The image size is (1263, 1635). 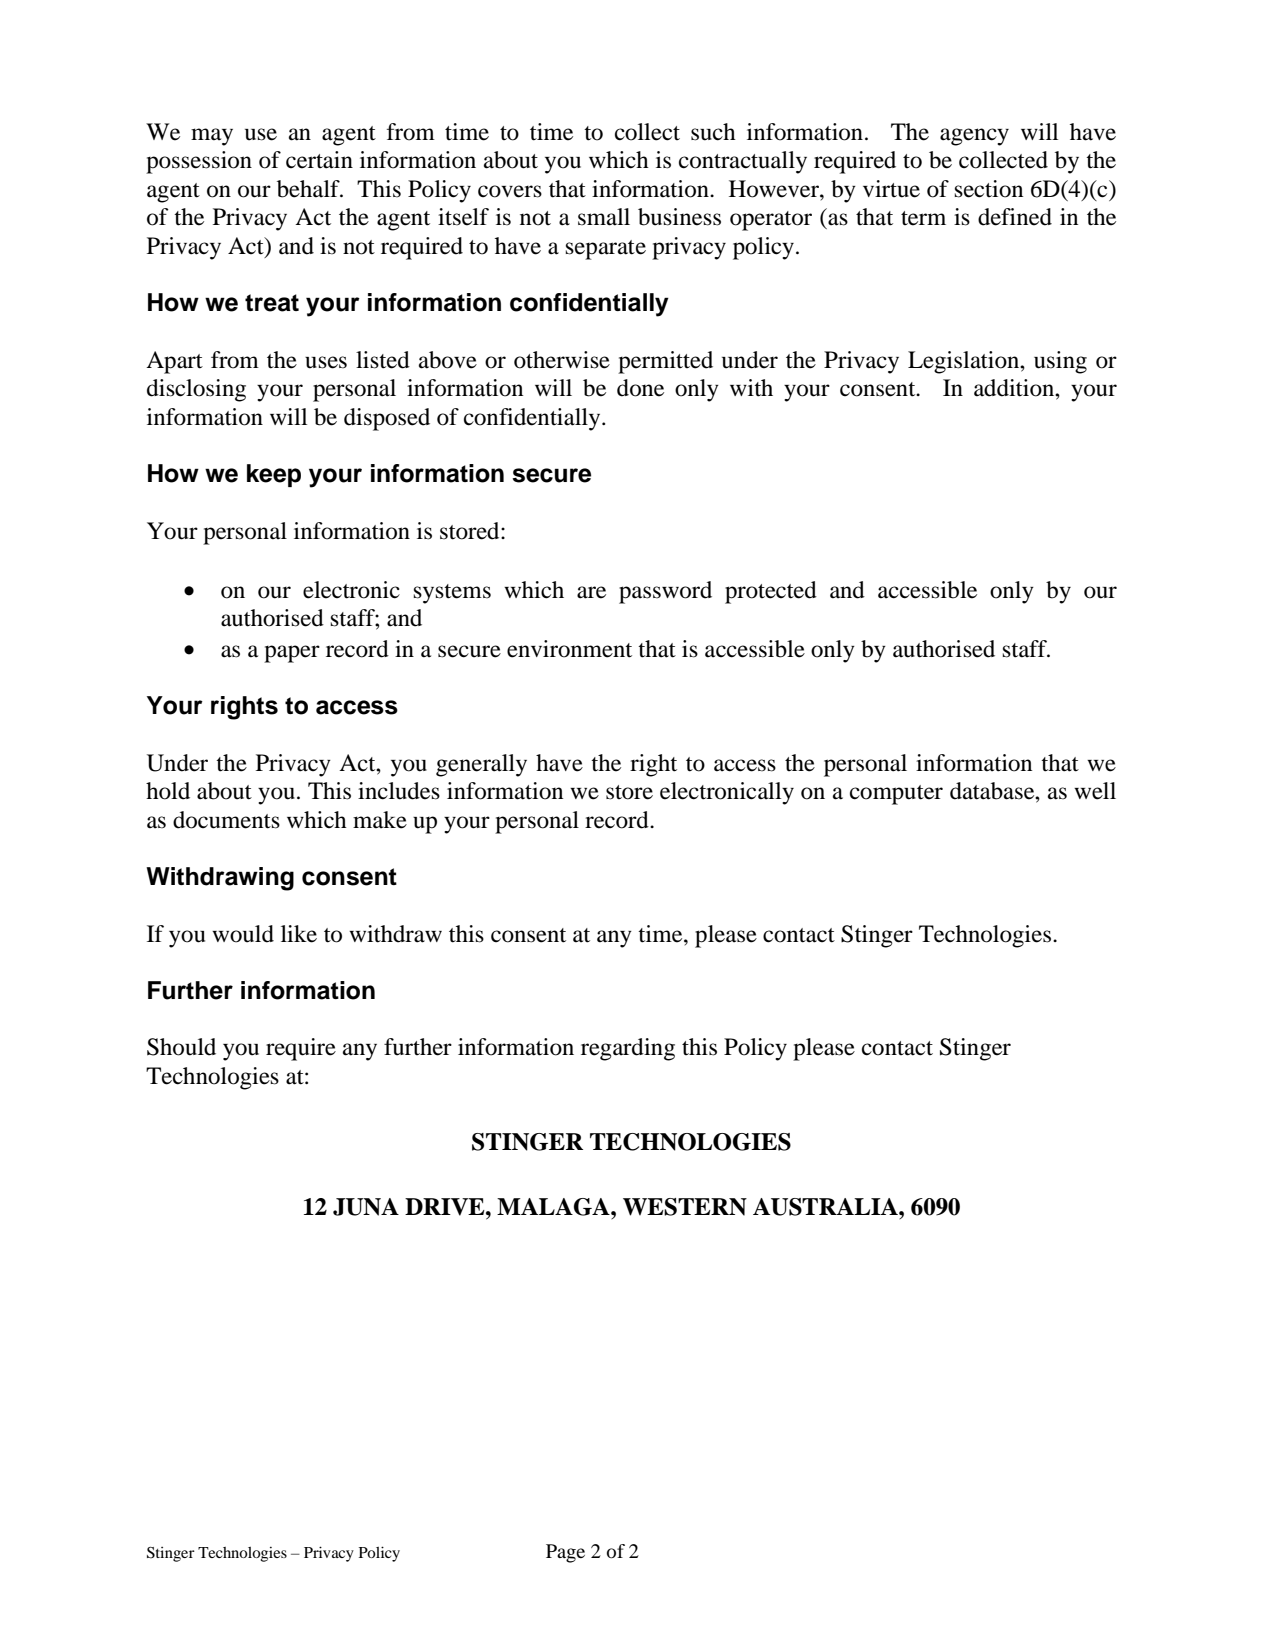 What do you see at coordinates (665, 592) in the screenshot?
I see `password` at bounding box center [665, 592].
